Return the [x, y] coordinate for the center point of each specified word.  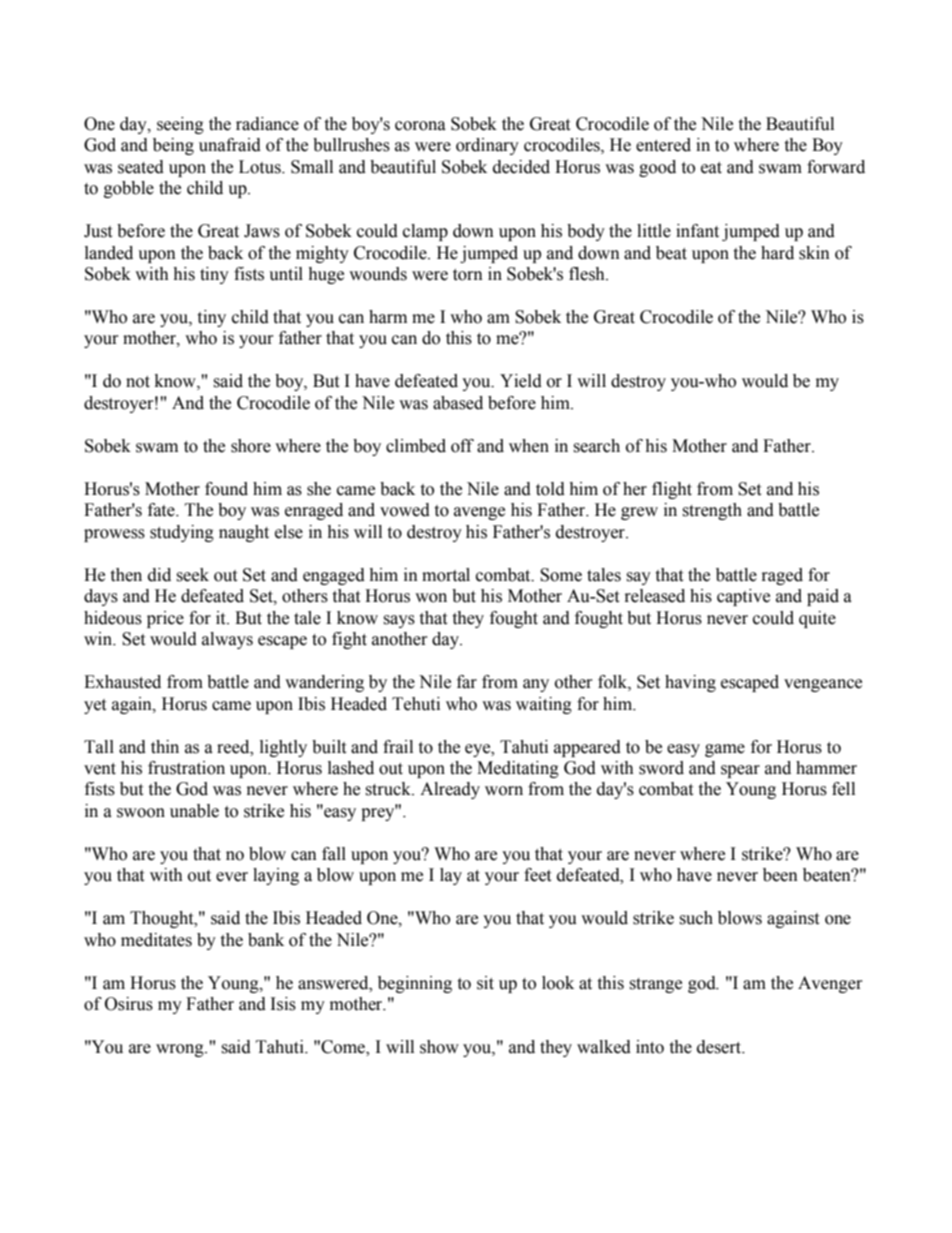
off [462, 446]
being [173, 146]
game [725, 750]
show [439, 1047]
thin [165, 747]
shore [251, 446]
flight [672, 490]
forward [836, 167]
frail [398, 747]
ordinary [487, 146]
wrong [181, 1050]
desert [720, 1047]
